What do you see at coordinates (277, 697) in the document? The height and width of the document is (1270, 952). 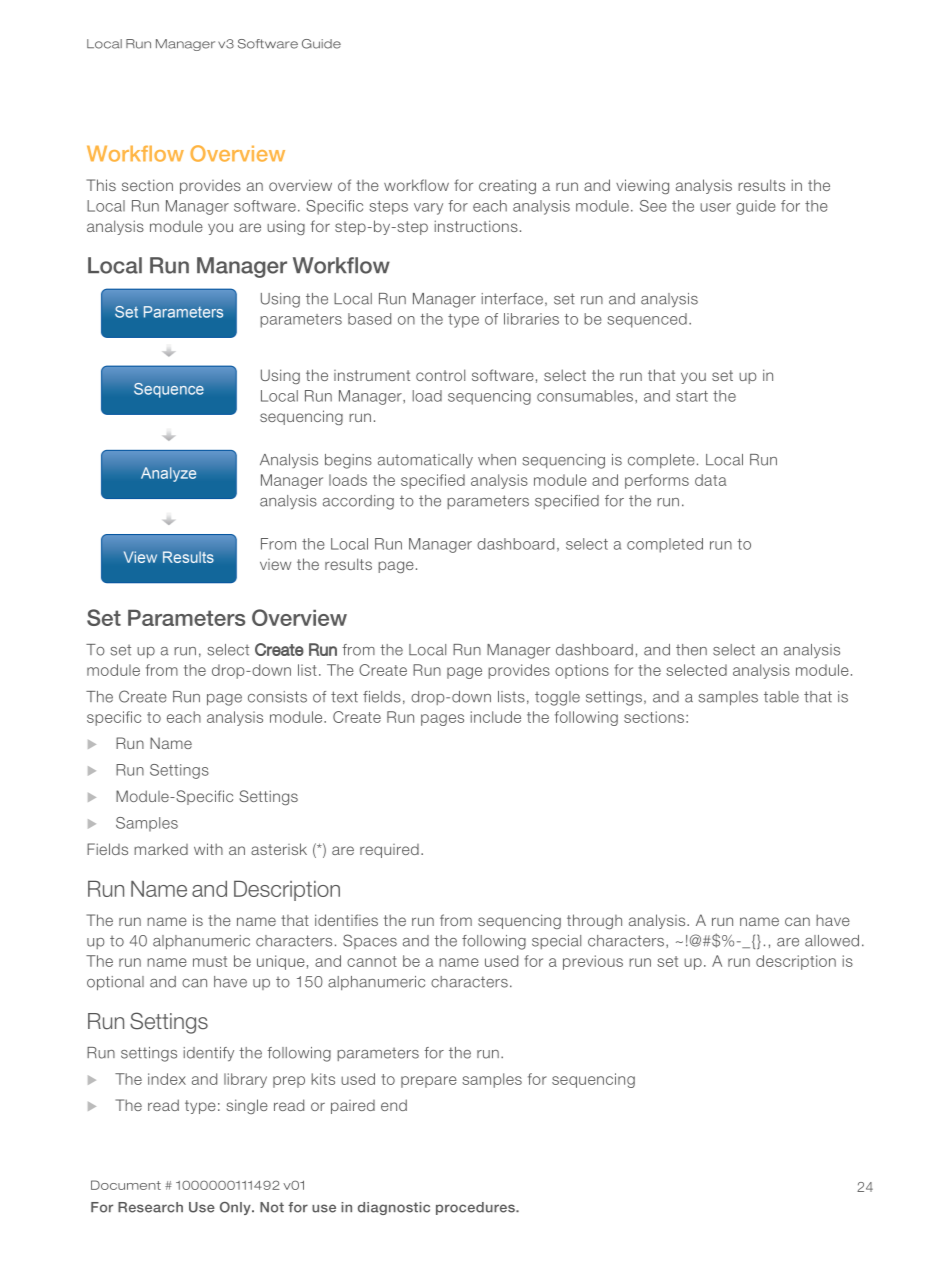 I see `consists` at bounding box center [277, 697].
